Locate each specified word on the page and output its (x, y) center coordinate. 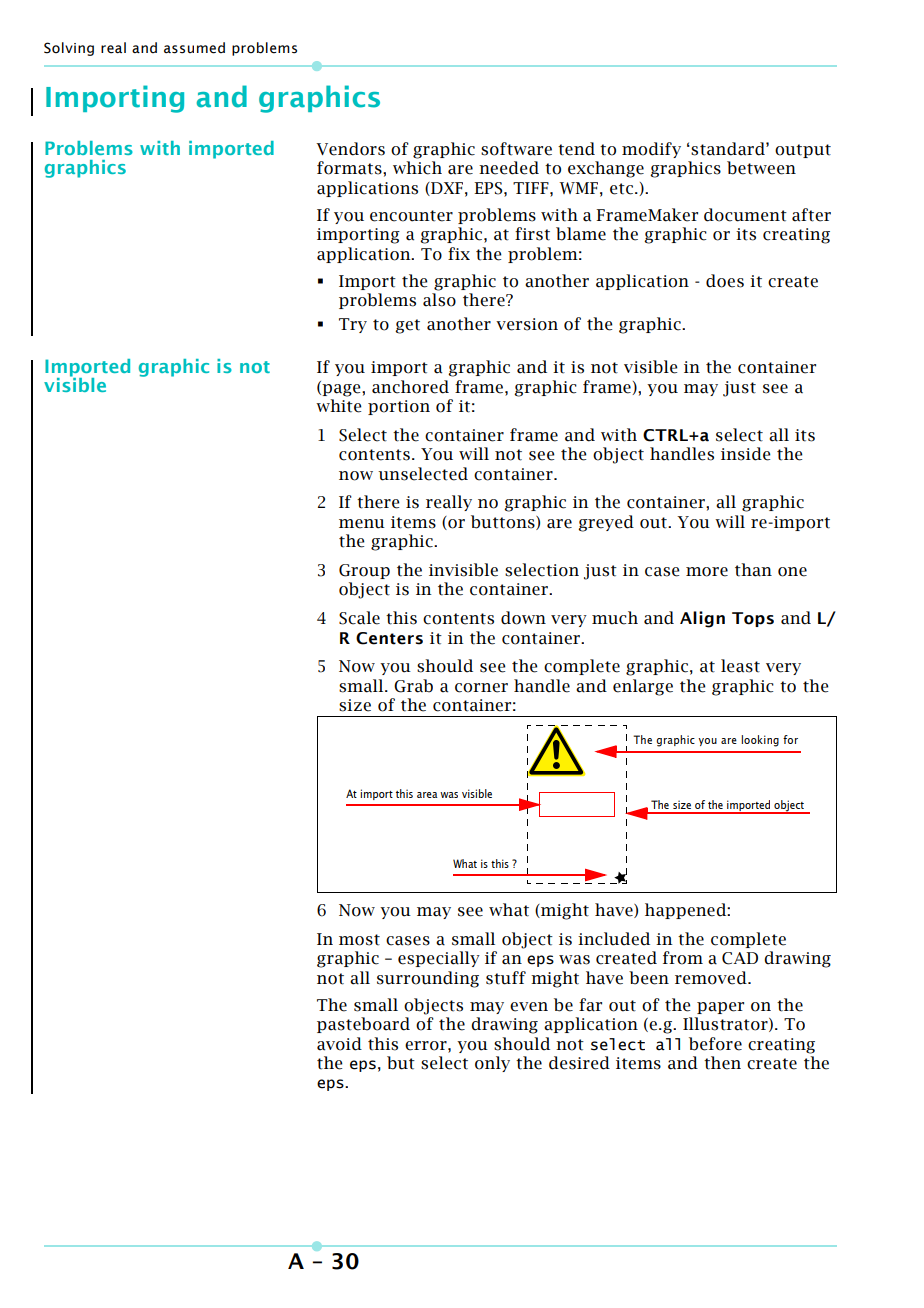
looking (760, 741)
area (427, 795)
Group (364, 571)
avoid (339, 1044)
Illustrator (726, 1024)
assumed (194, 48)
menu (362, 524)
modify (651, 150)
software (516, 149)
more (707, 572)
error (427, 1046)
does (725, 281)
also (439, 300)
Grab (413, 686)
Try (353, 325)
